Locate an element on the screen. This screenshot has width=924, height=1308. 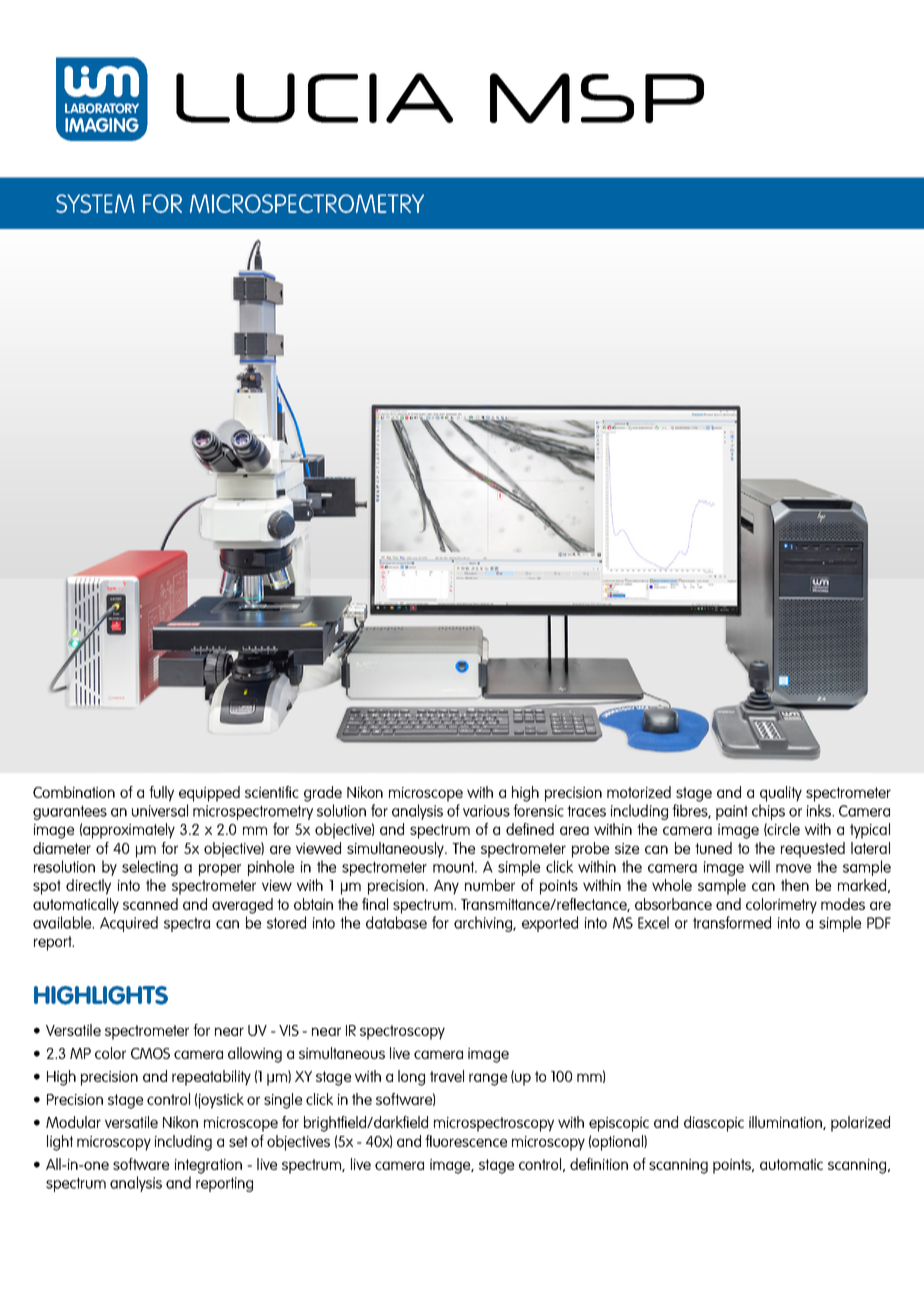
quality is located at coordinates (781, 794).
